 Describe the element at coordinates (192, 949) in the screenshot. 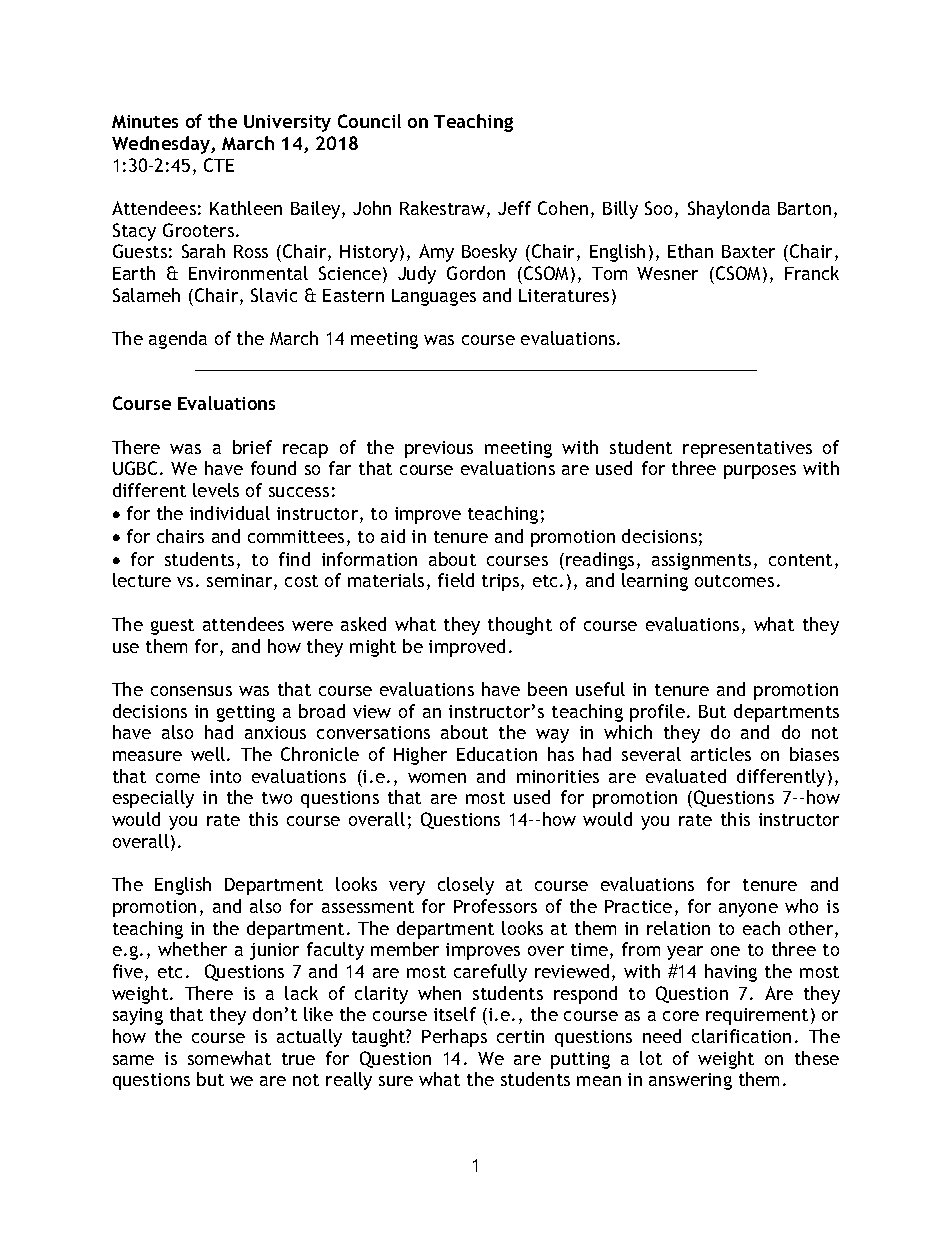

I see `whether` at that location.
